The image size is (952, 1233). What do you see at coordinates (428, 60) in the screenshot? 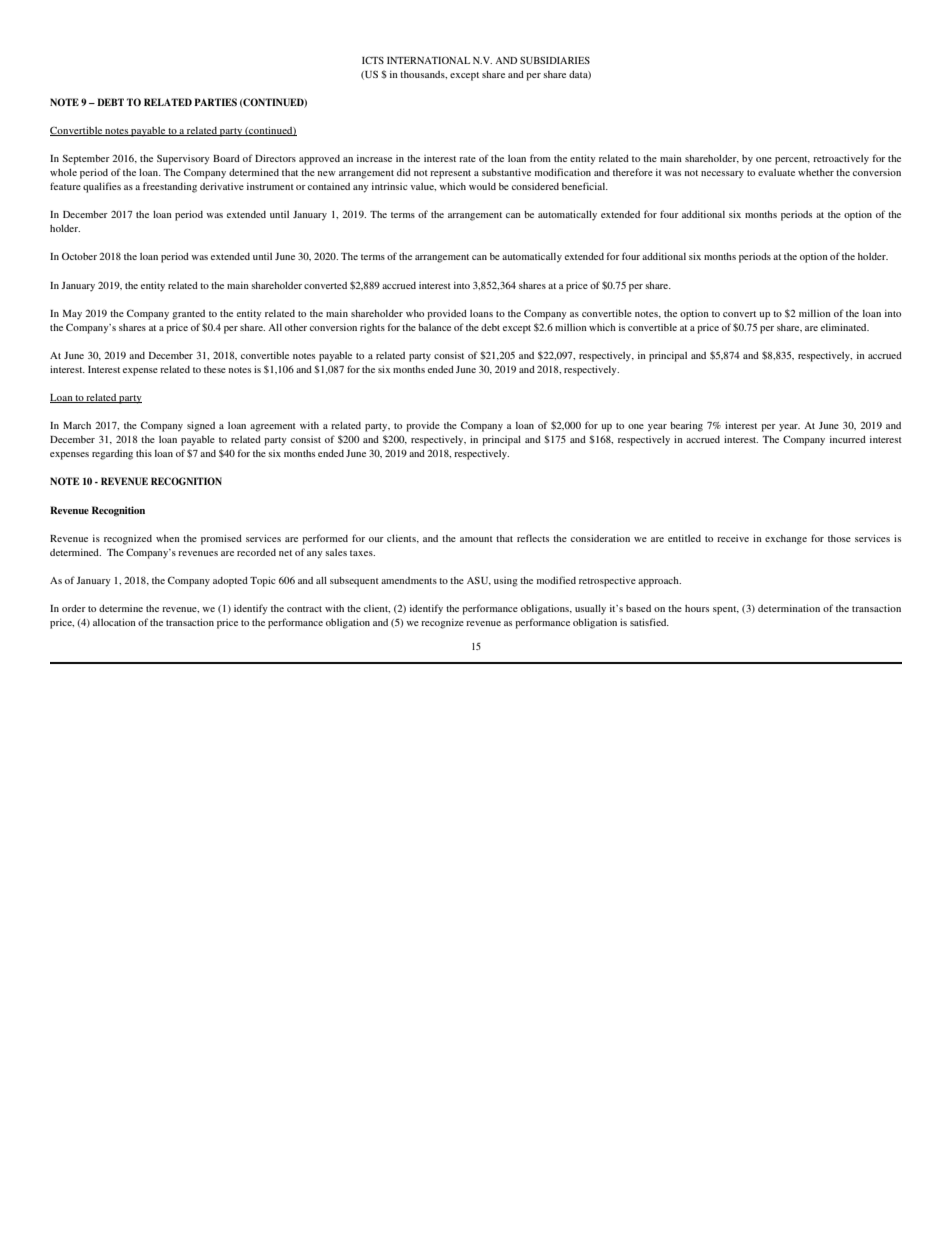
I see `INTERNATIONAL` at bounding box center [428, 60].
